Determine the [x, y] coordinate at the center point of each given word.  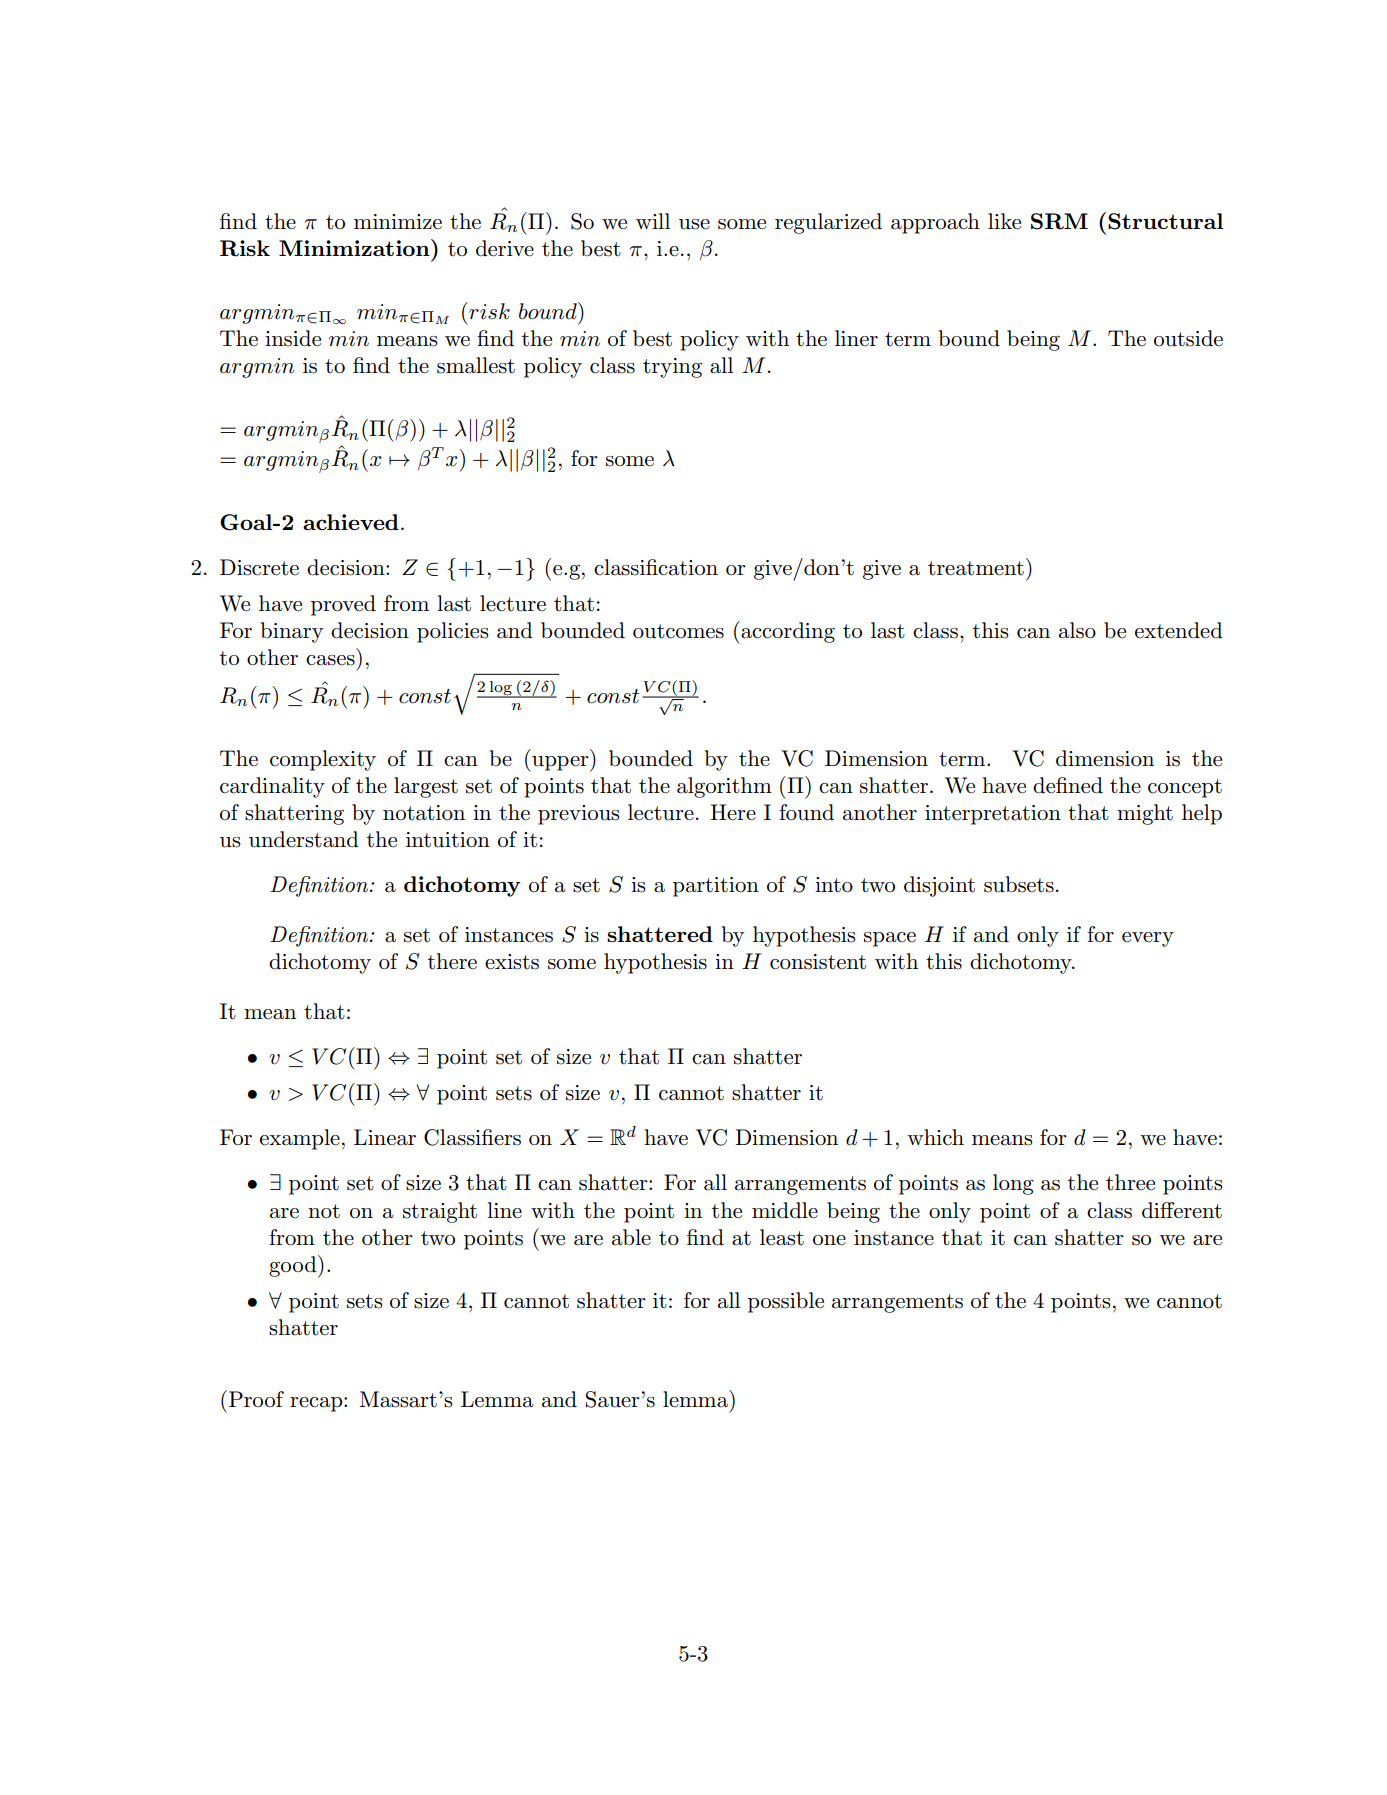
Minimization [355, 247]
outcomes [678, 631]
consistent [818, 962]
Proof [256, 1399]
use [694, 224]
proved [343, 605]
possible [786, 1302]
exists [512, 962]
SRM [1059, 221]
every [1148, 939]
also [1077, 630]
